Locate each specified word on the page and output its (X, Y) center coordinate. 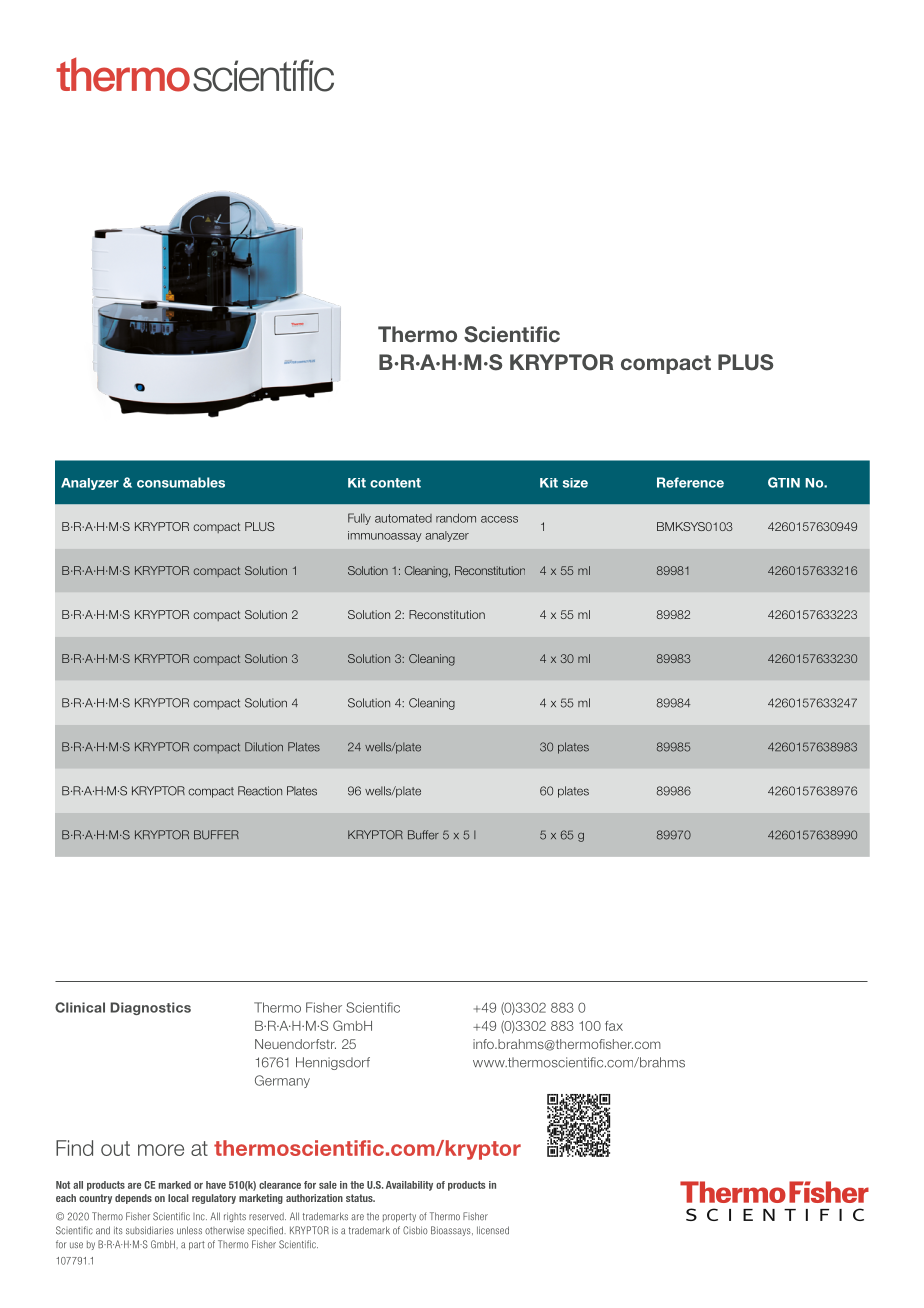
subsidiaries (150, 1230)
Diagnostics (150, 1008)
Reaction (260, 791)
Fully (359, 519)
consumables (181, 482)
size (575, 483)
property (399, 1217)
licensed (493, 1230)
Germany (282, 1081)
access (499, 519)
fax (614, 1026)
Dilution (264, 747)
